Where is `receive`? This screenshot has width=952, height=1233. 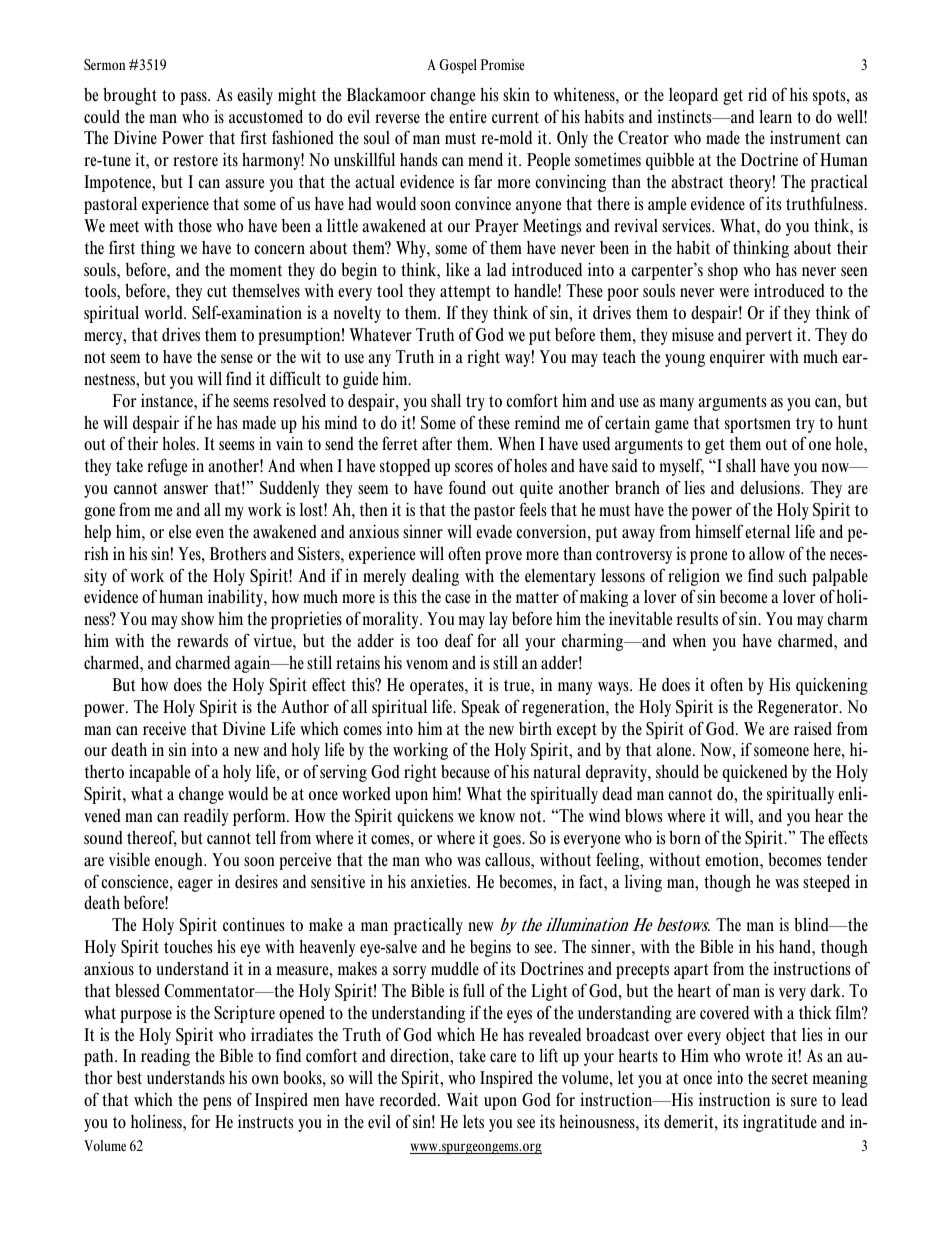
receive is located at coordinates (164, 728).
